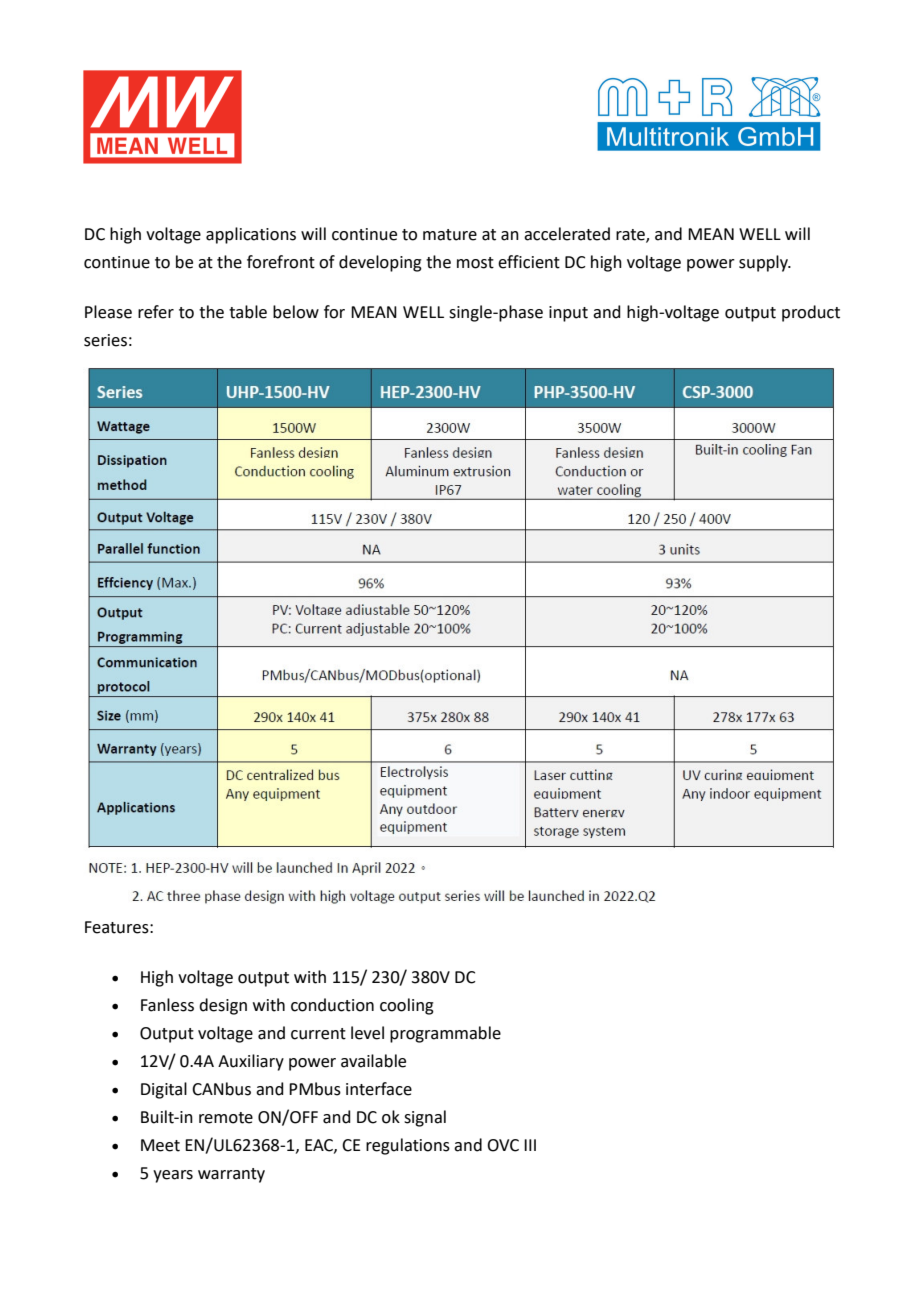  What do you see at coordinates (445, 1034) in the page?
I see `programmable` at bounding box center [445, 1034].
